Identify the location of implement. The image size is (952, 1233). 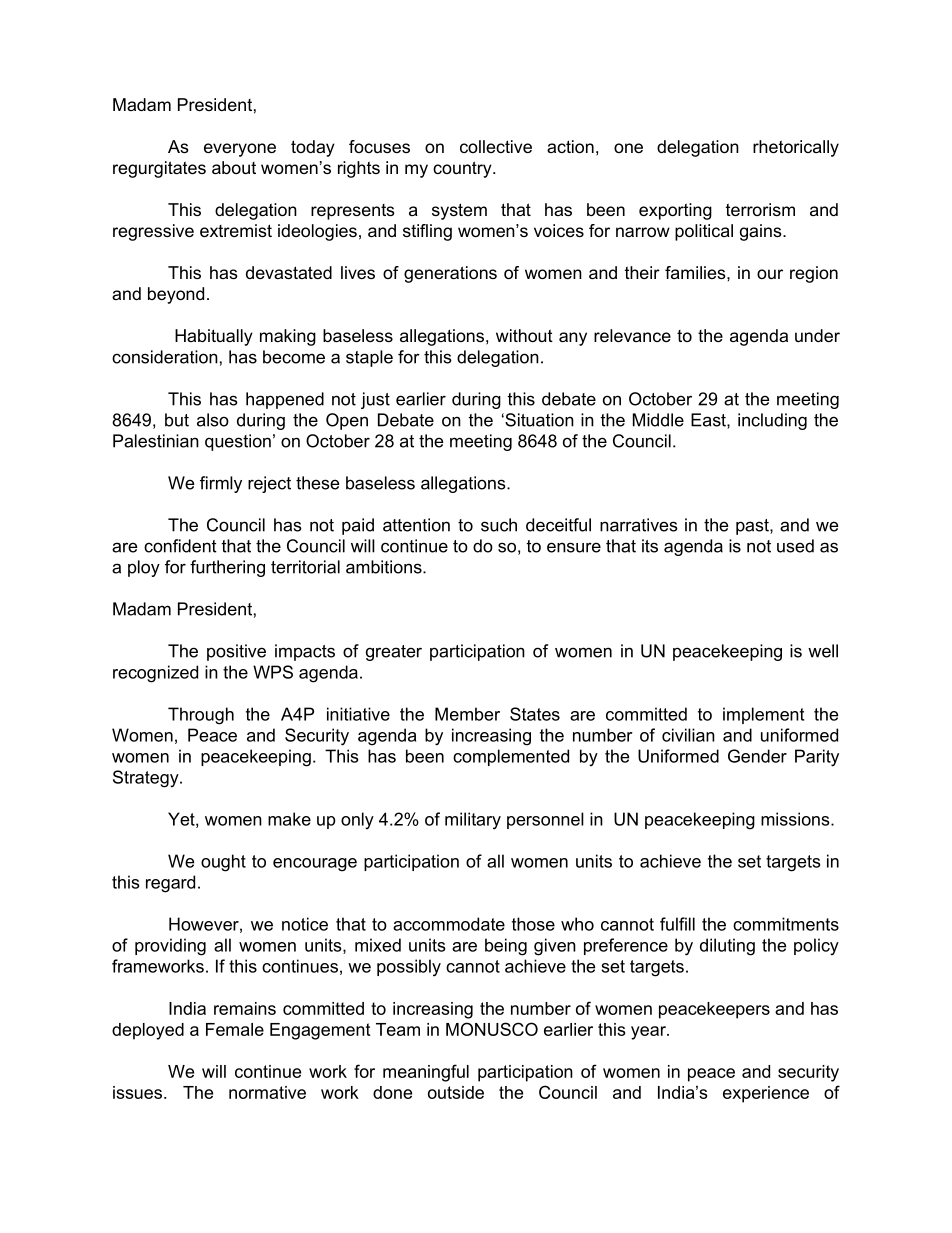
(763, 715).
